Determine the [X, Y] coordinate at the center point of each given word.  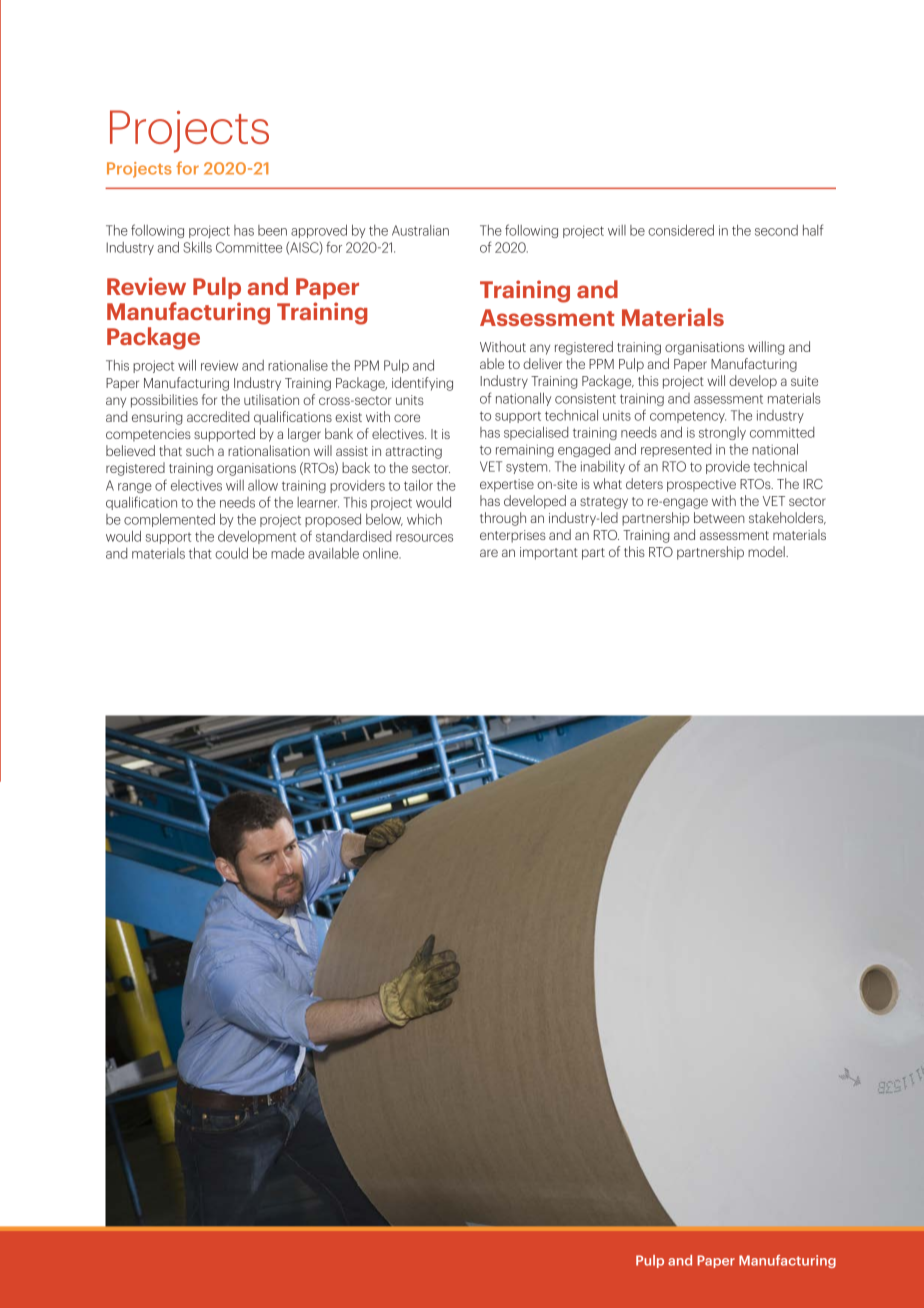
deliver [542, 363]
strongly [722, 433]
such [200, 450]
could [231, 553]
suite [804, 381]
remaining [525, 450]
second [776, 230]
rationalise [298, 365]
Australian [420, 230]
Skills [197, 247]
